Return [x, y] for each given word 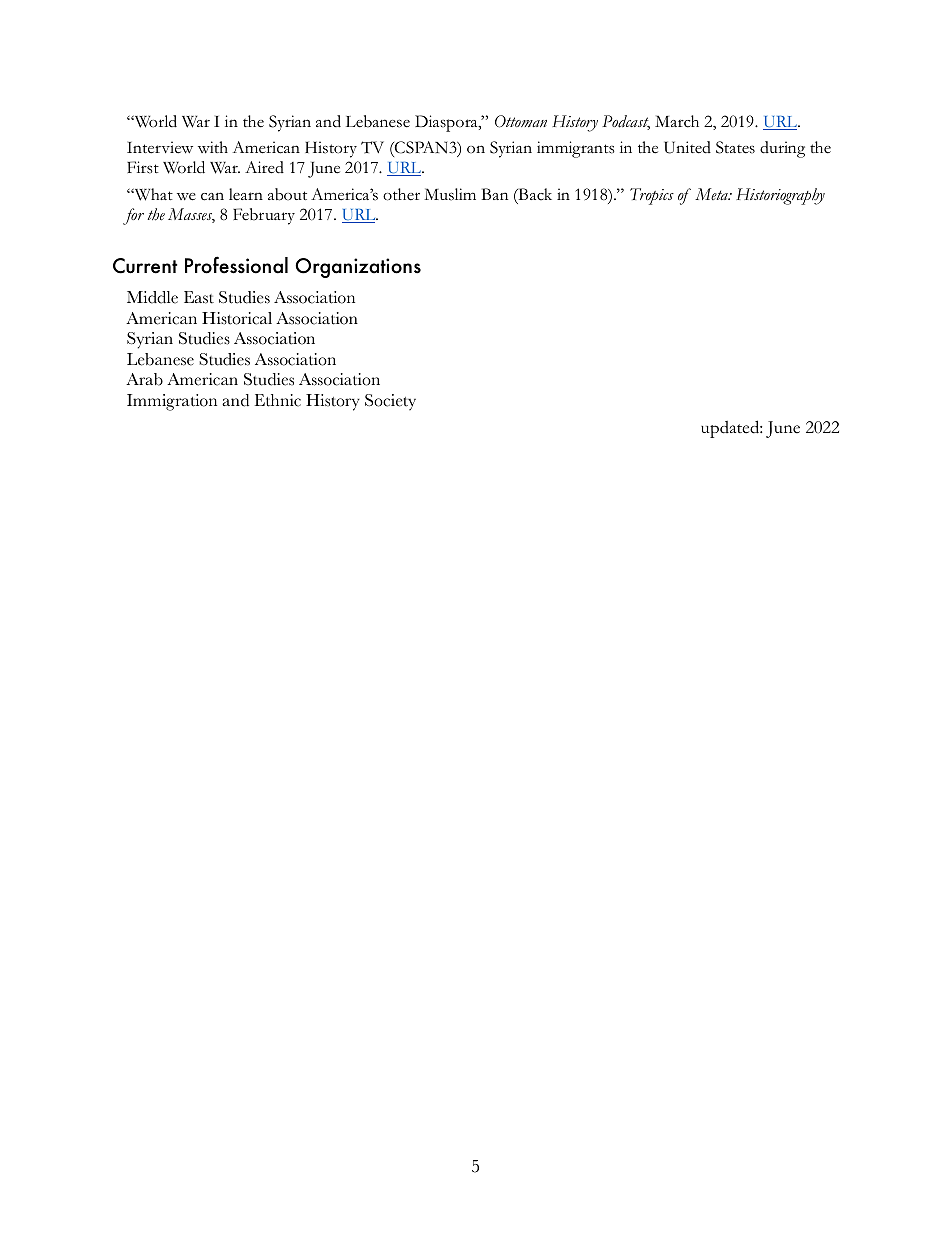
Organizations [358, 268]
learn [246, 194]
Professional [236, 265]
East [199, 297]
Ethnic [278, 400]
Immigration [172, 402]
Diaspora [447, 123]
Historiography [780, 196]
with [213, 147]
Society [390, 402]
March [677, 121]
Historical [237, 318]
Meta [712, 194]
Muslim [450, 194]
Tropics [652, 196]
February [264, 216]
